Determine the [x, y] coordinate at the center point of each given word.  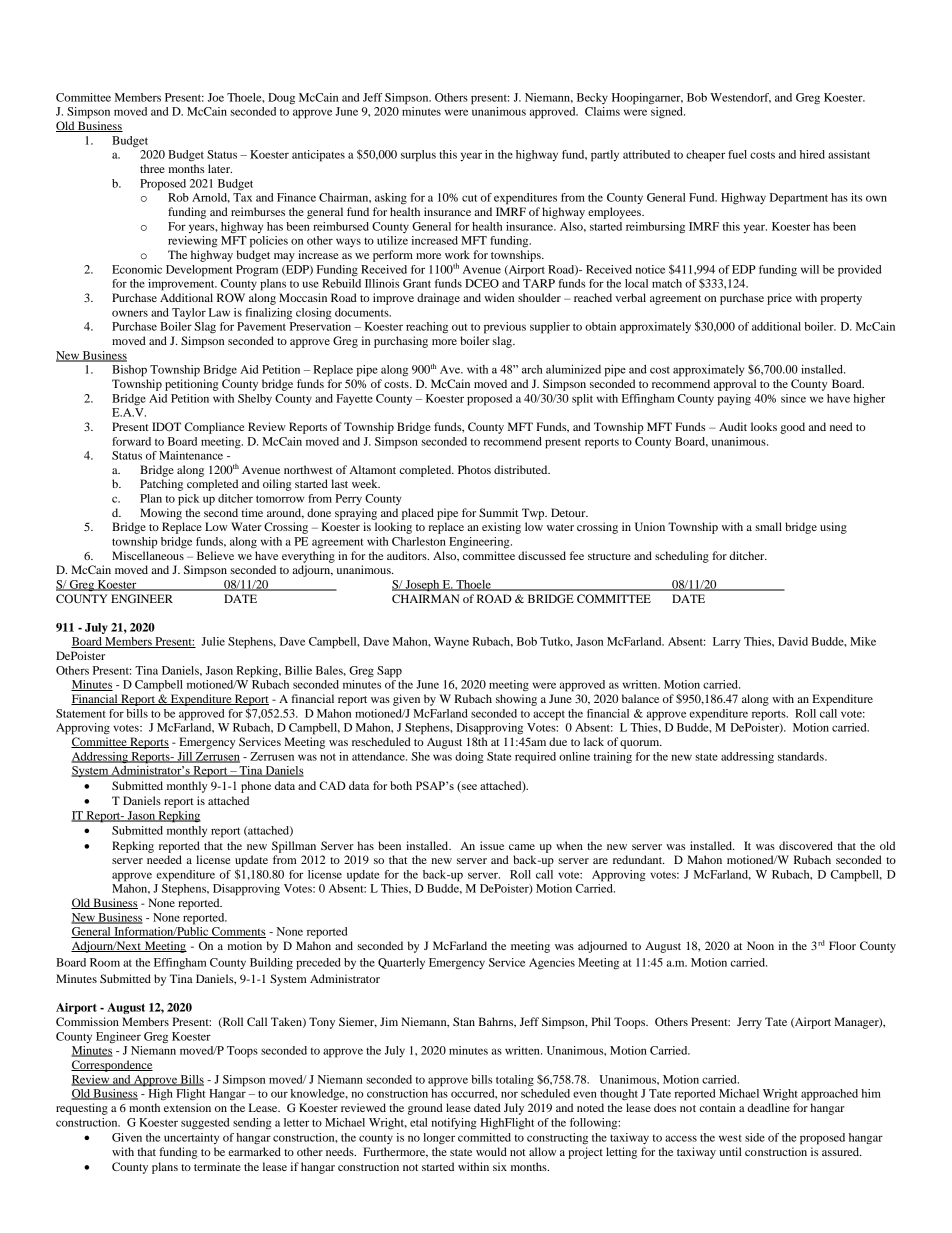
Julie [213, 641]
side [755, 1137]
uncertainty [191, 1138]
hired [812, 154]
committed [484, 1137]
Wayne [451, 642]
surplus [418, 156]
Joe [216, 97]
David [793, 641]
